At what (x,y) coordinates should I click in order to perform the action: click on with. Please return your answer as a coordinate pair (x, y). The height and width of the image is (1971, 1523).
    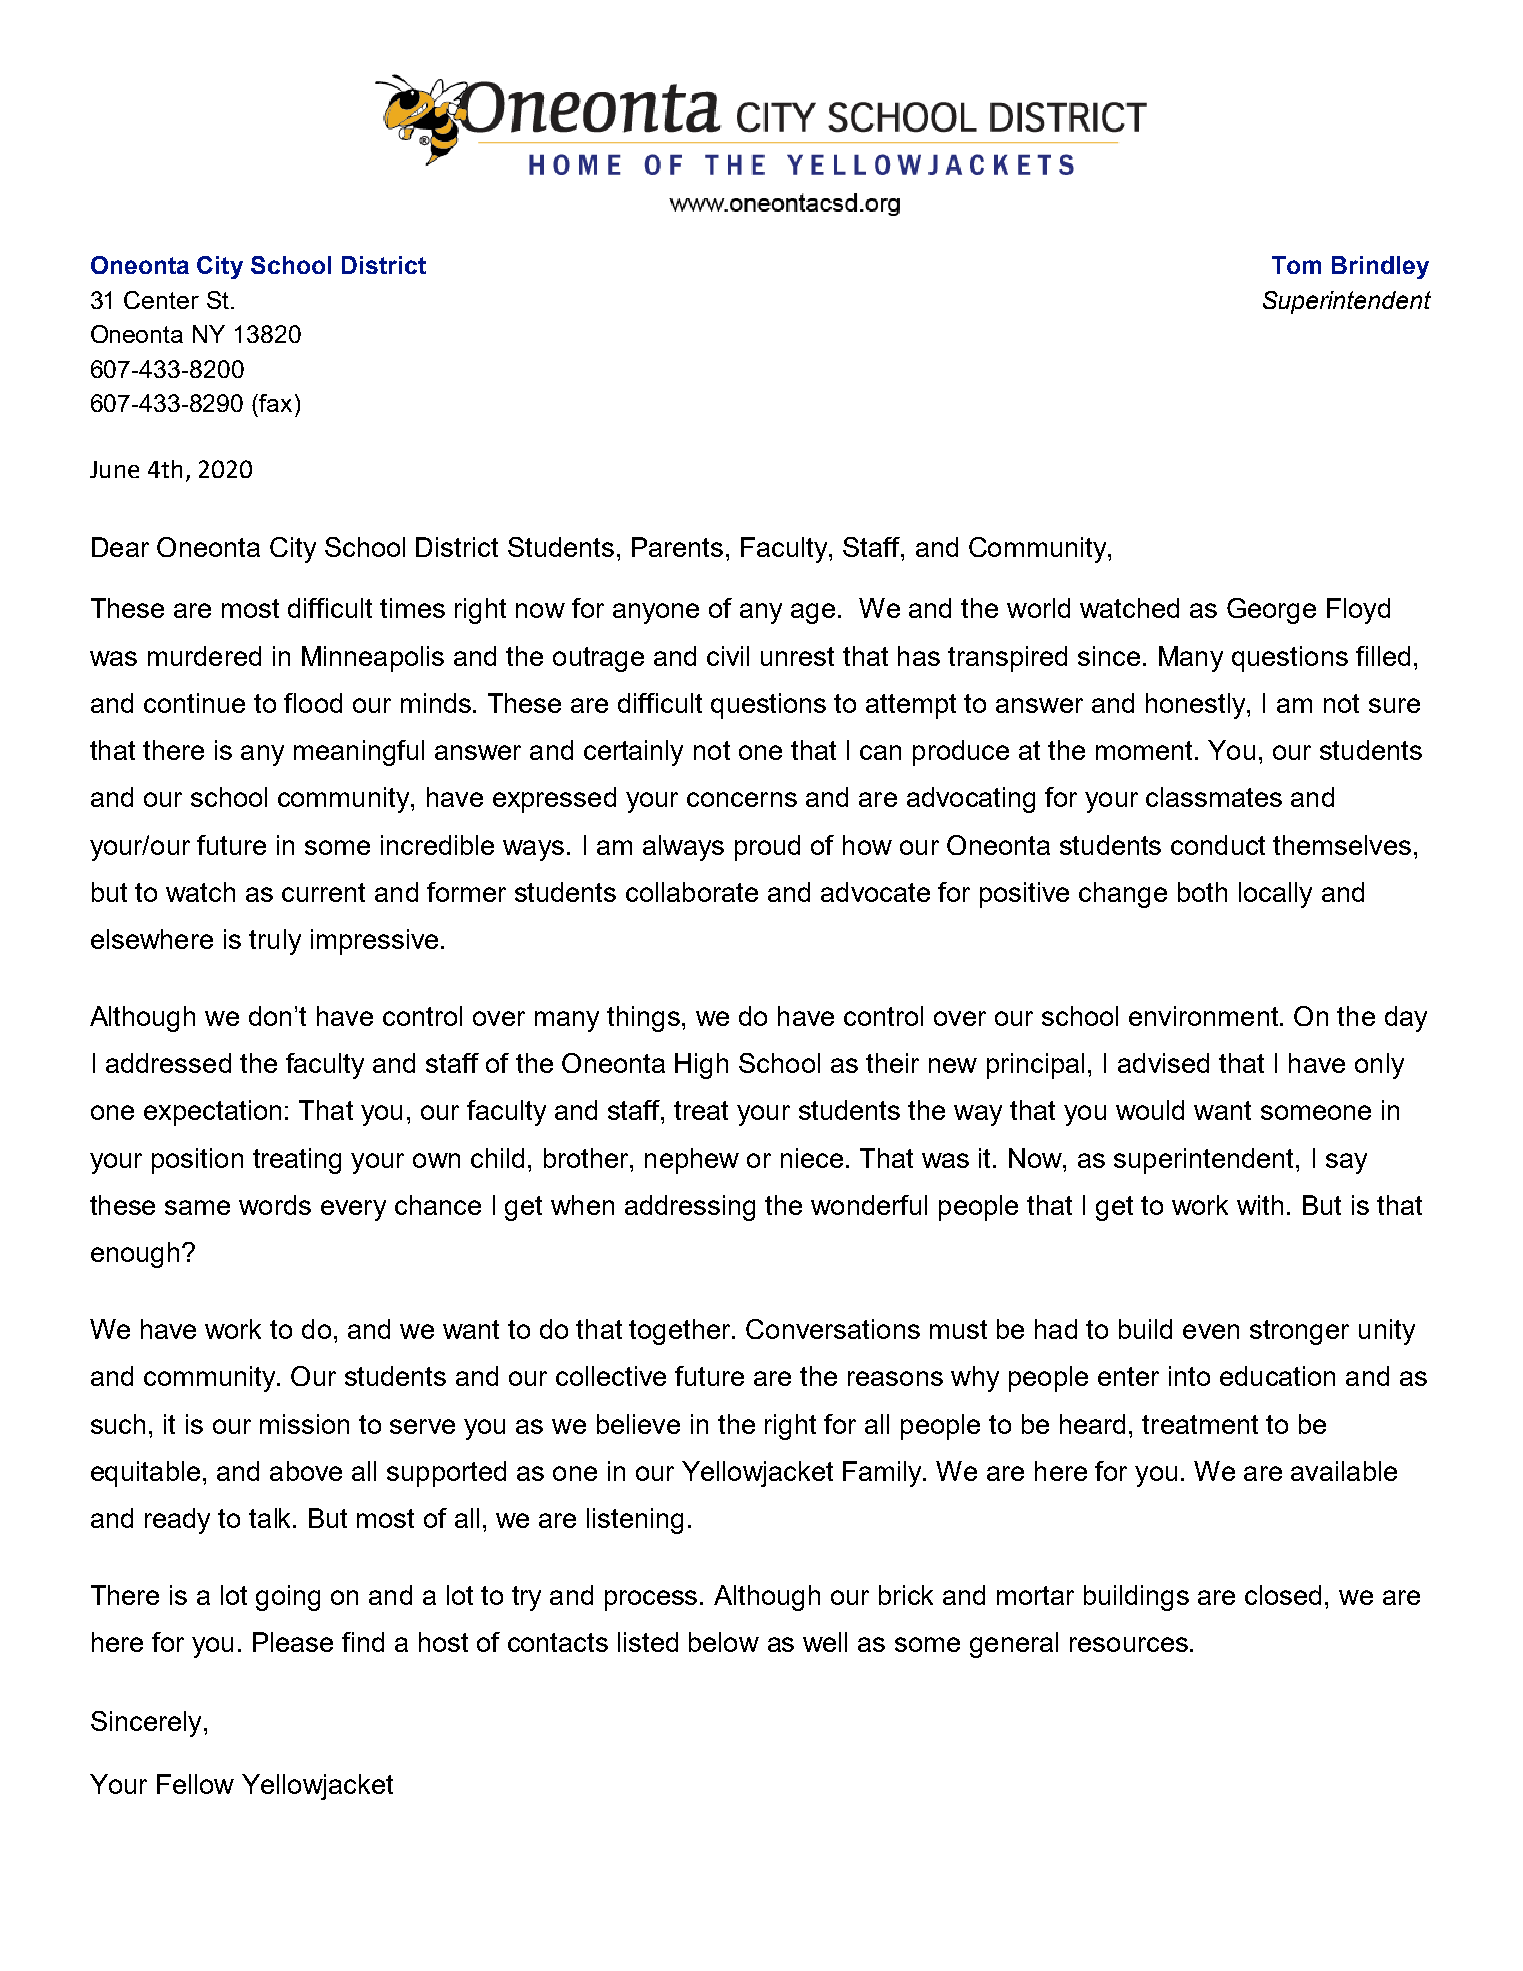
    Looking at the image, I should click on (1260, 1205).
